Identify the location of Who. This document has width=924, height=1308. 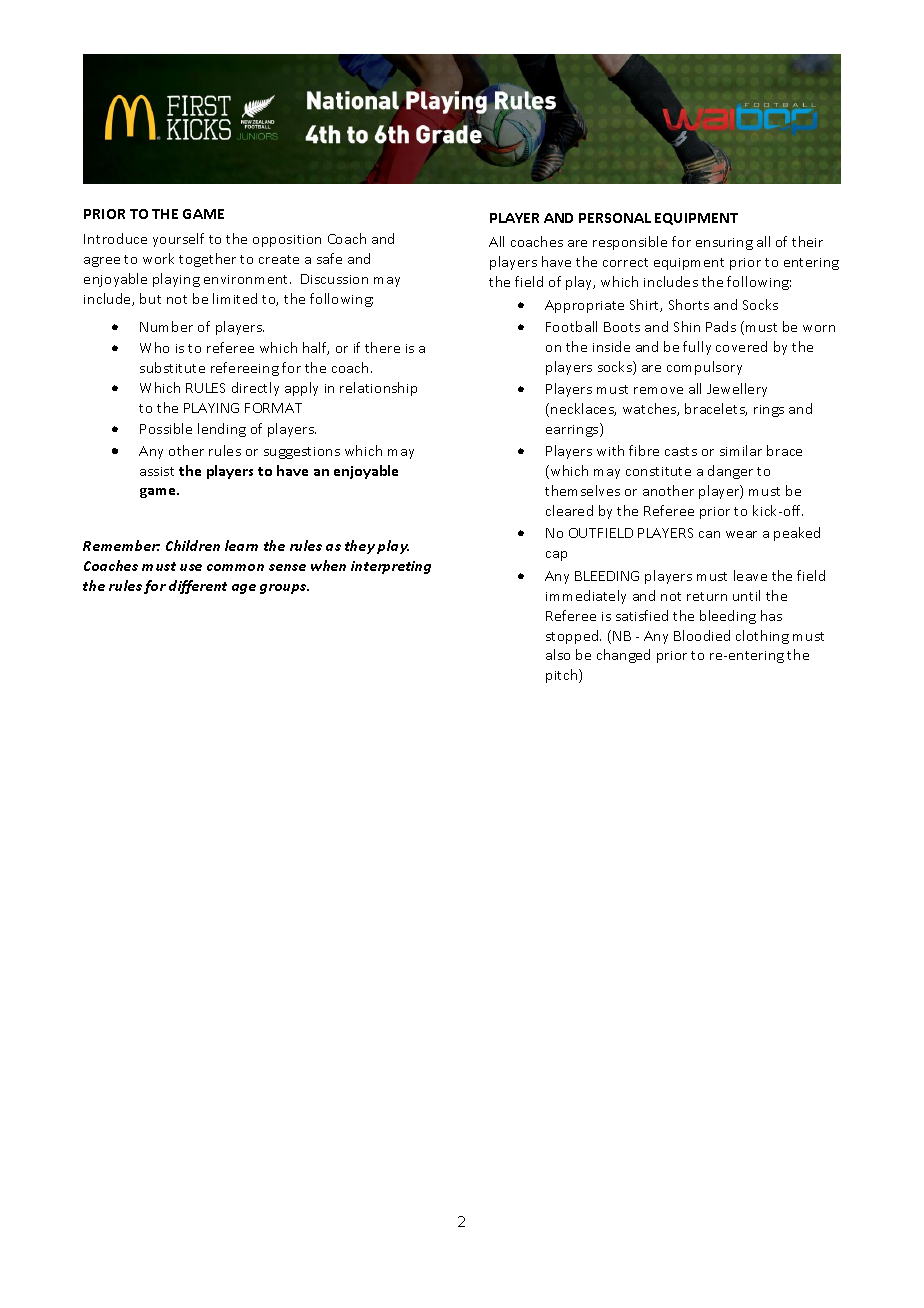
(154, 347).
